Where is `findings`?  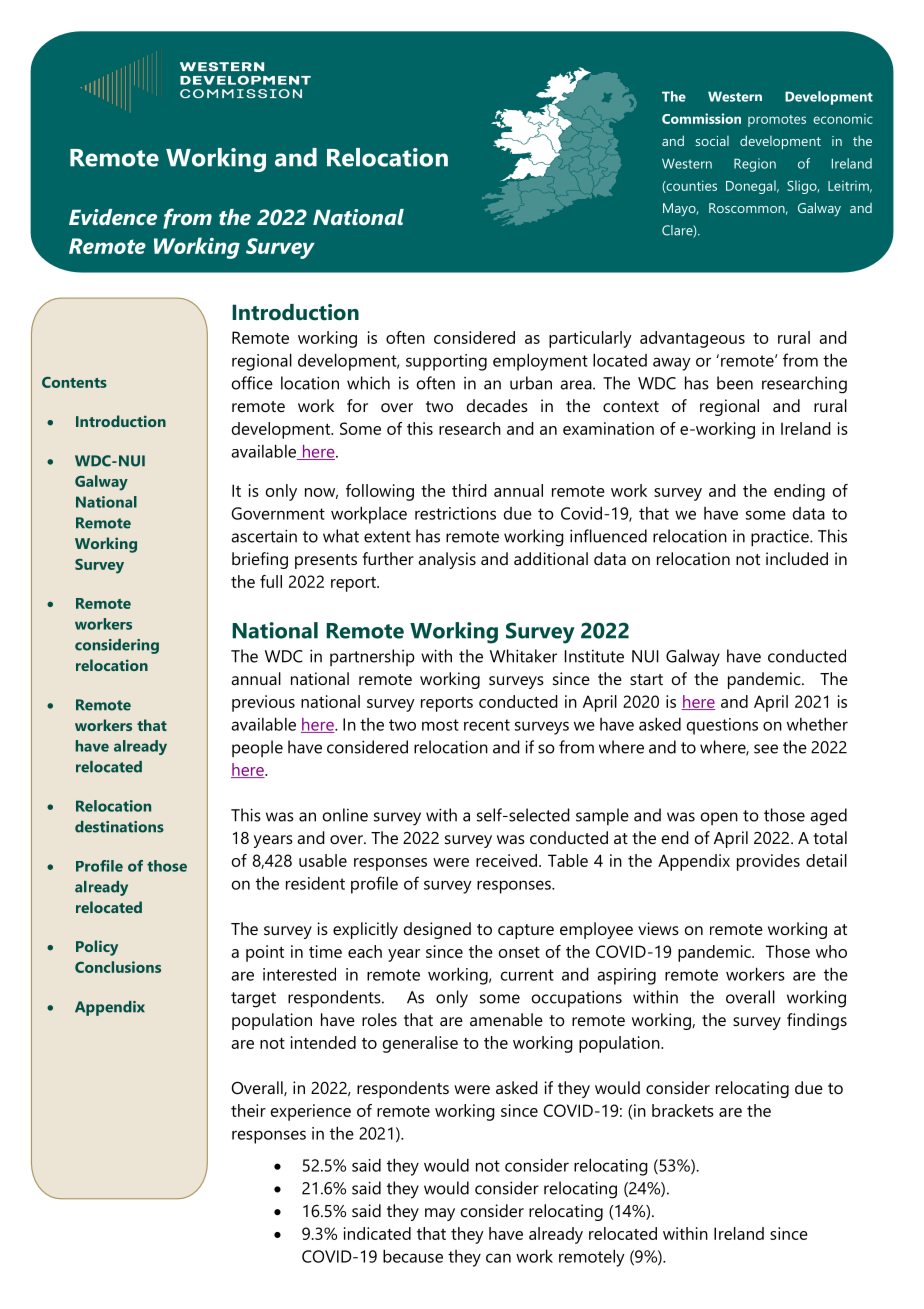
findings is located at coordinates (817, 1021).
